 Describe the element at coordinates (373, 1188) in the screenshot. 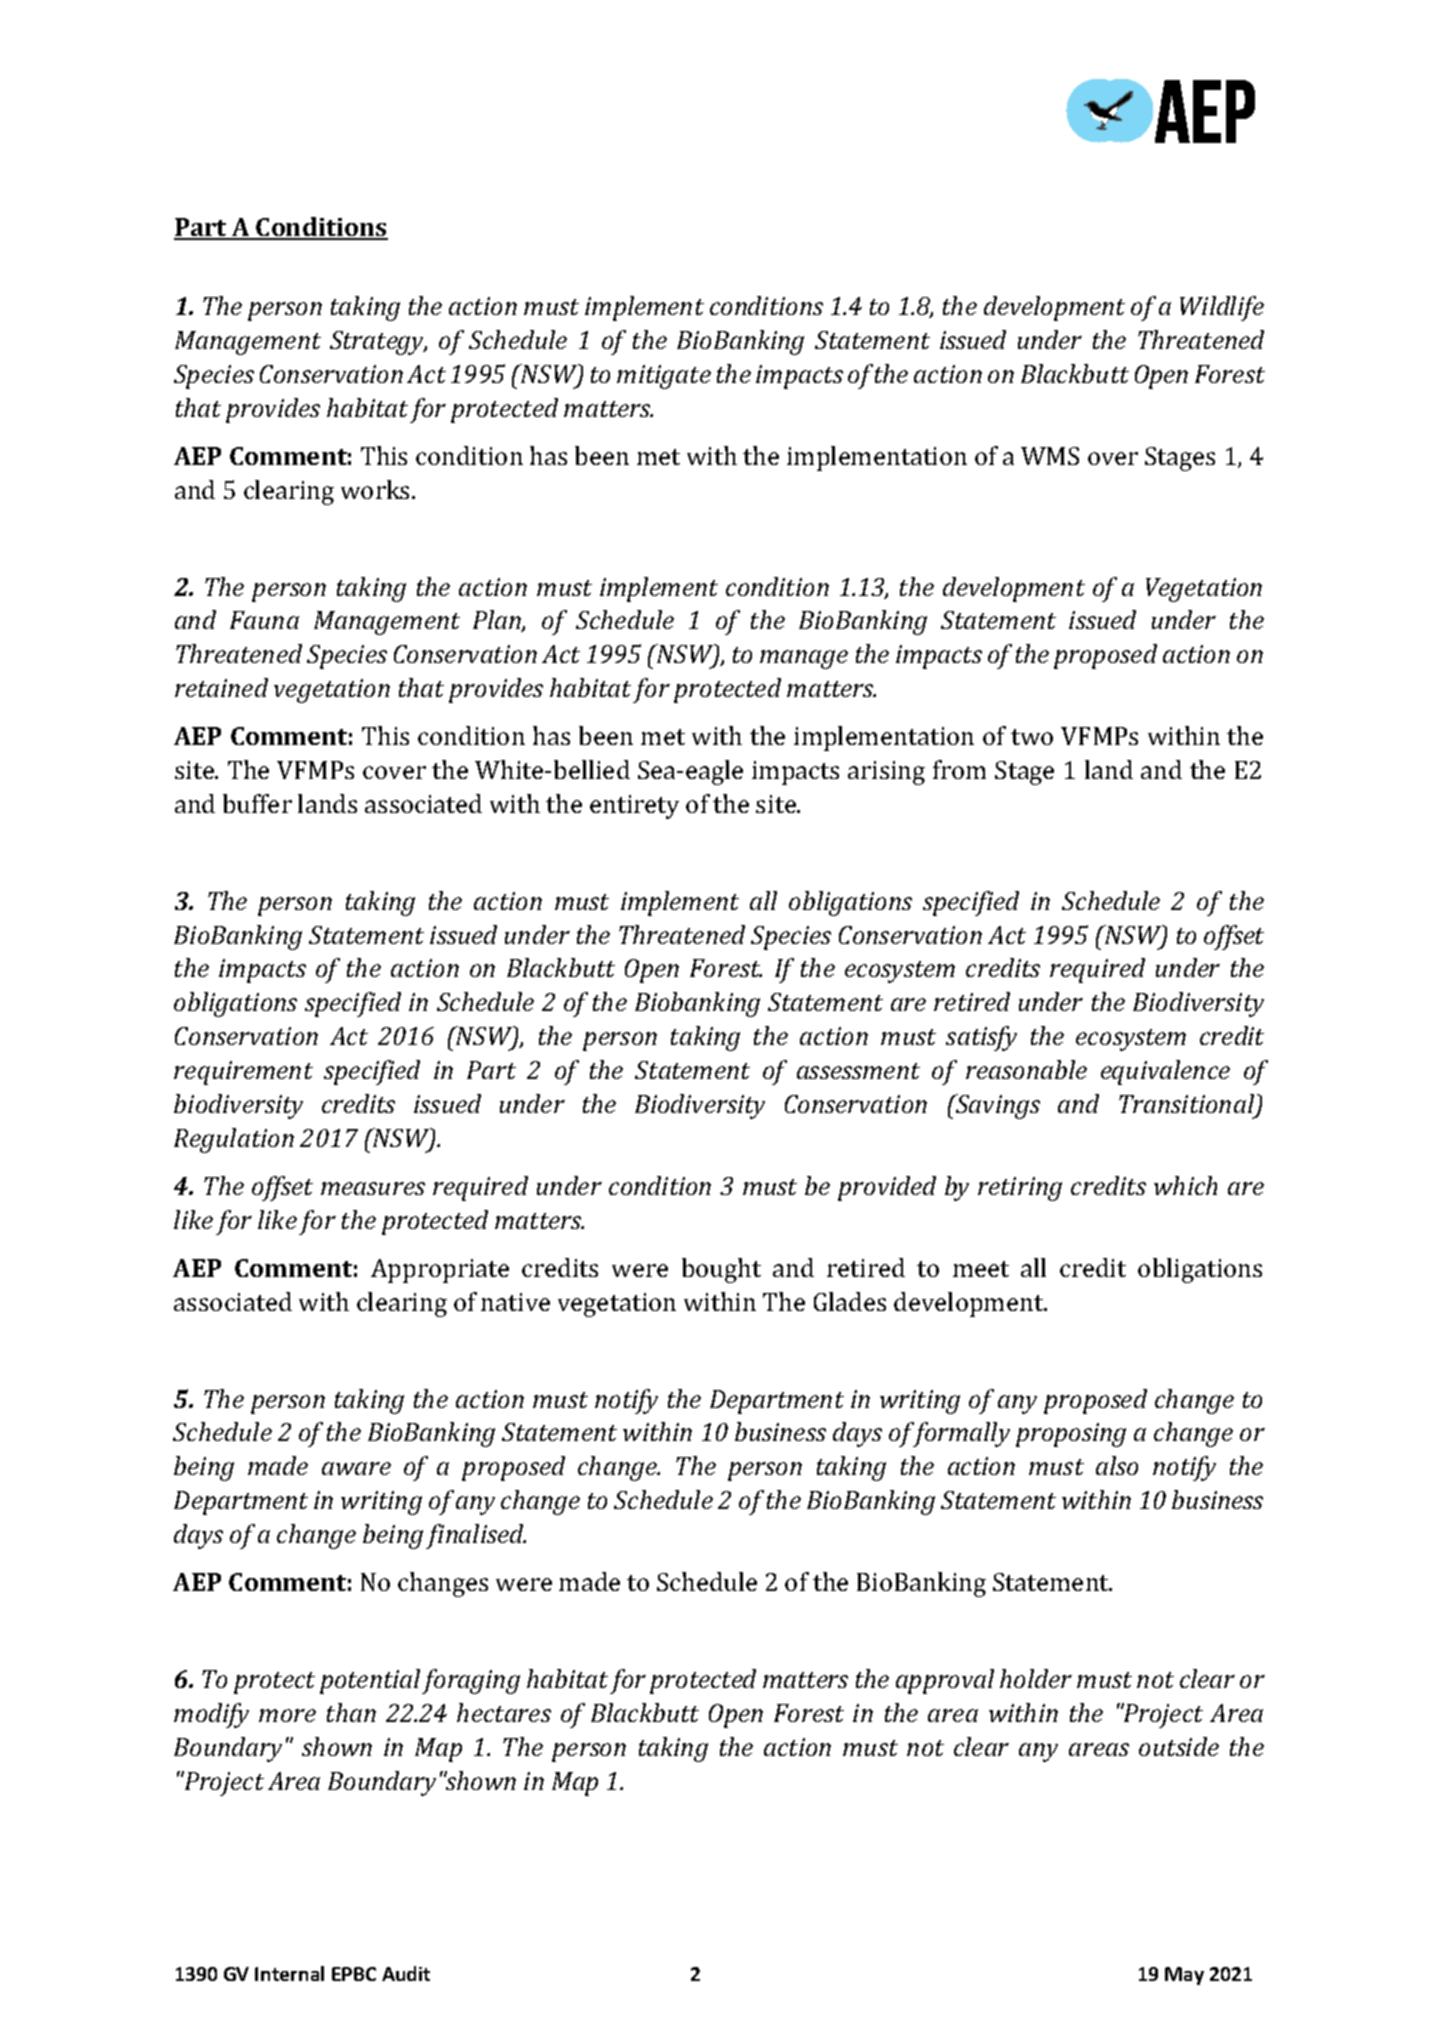

I see `measures` at that location.
